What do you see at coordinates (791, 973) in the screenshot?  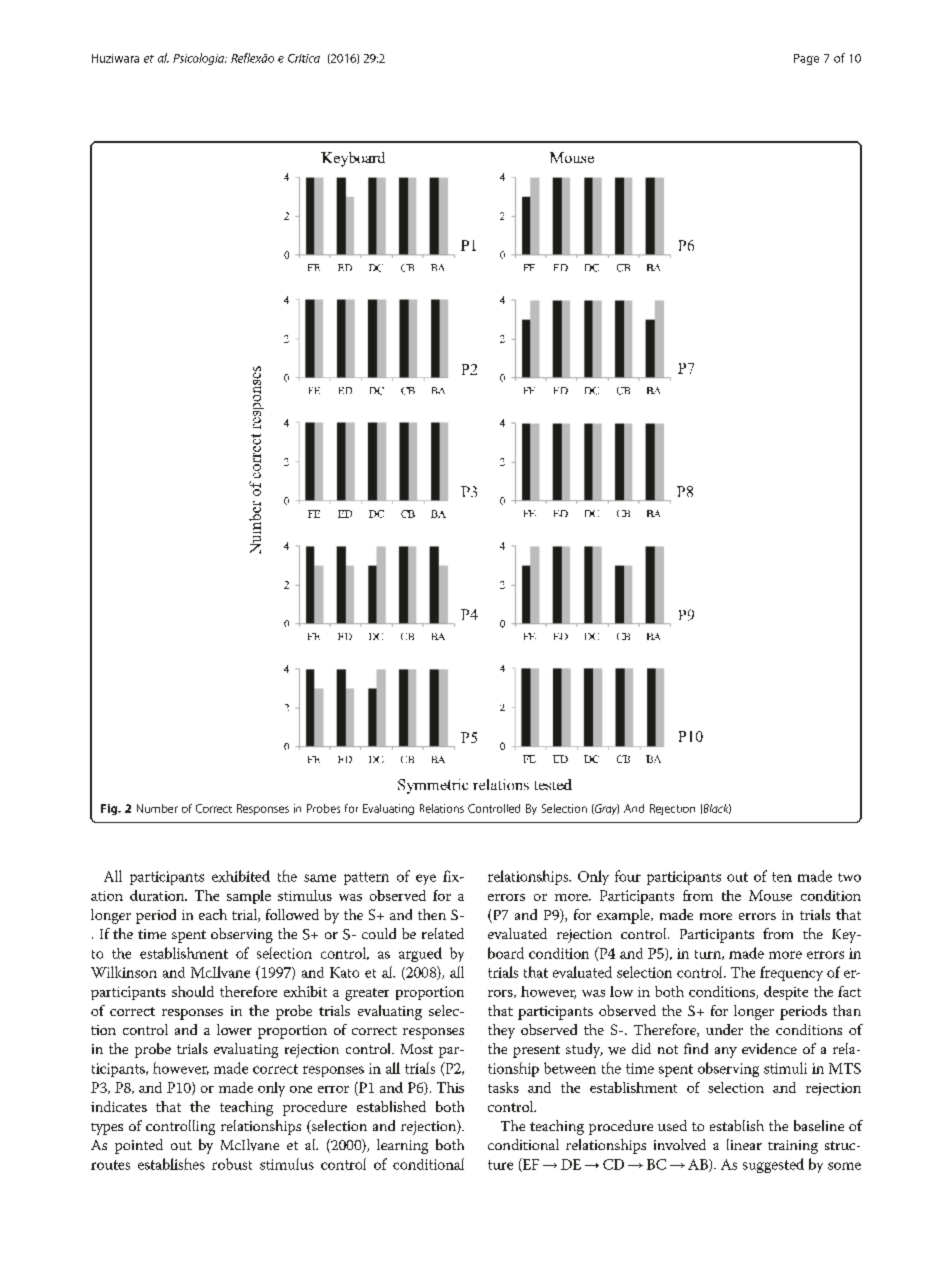 I see `frequency` at bounding box center [791, 973].
